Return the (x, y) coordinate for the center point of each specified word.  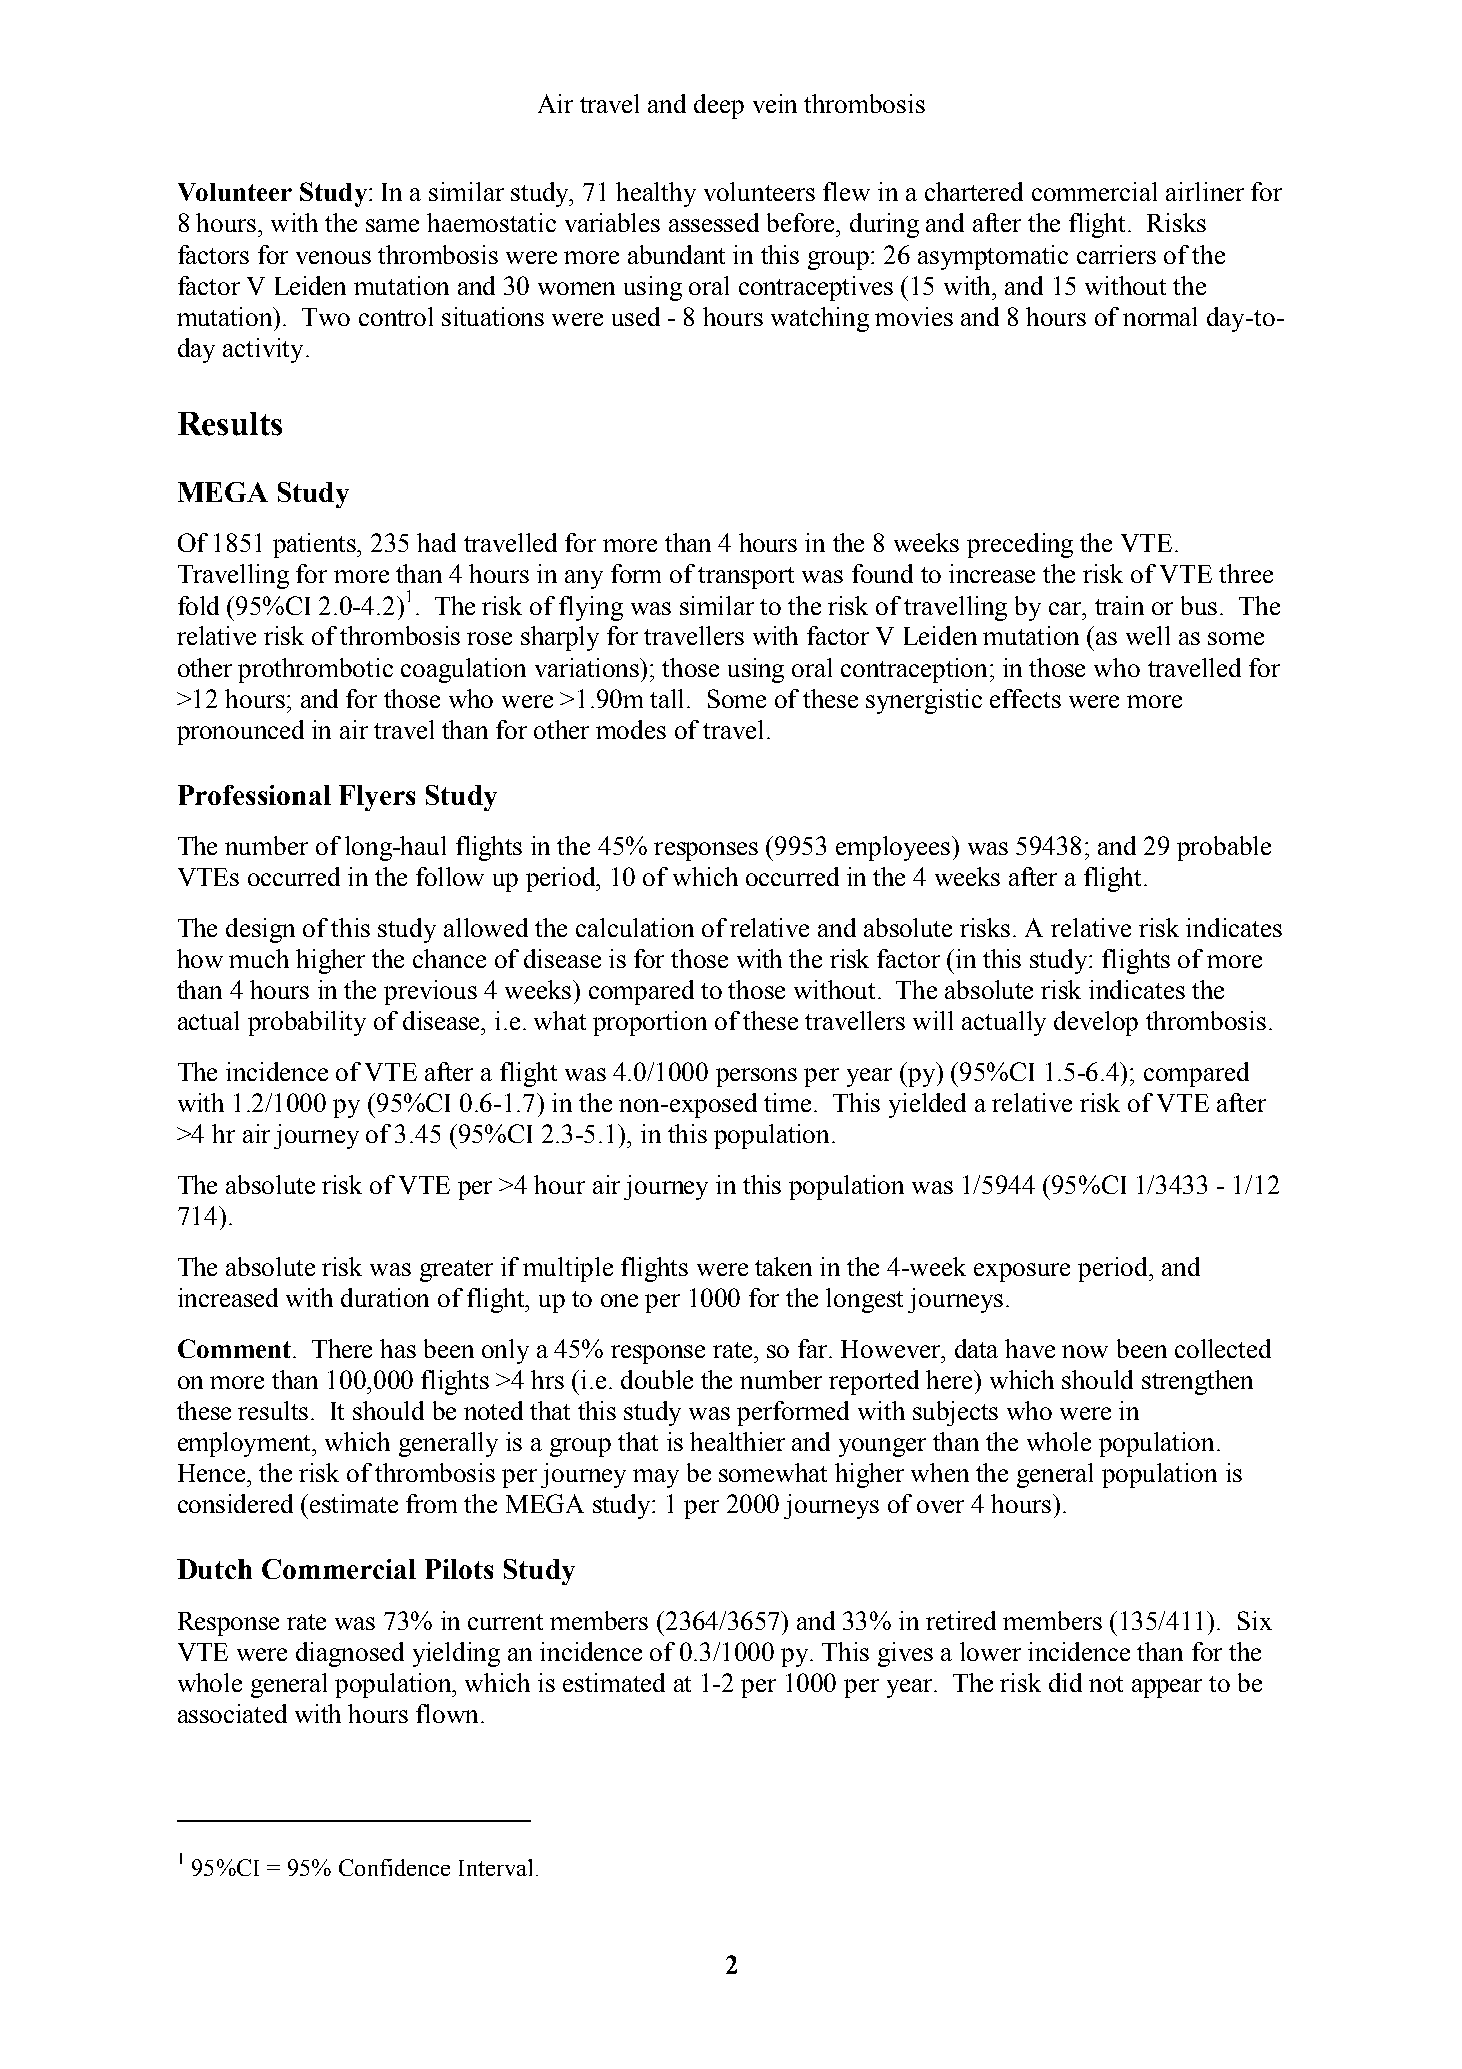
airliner (1205, 191)
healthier (737, 1441)
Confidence (394, 1867)
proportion (650, 1023)
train (1119, 605)
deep (719, 106)
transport (746, 578)
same (392, 225)
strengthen (1197, 1382)
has (398, 1348)
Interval (495, 1867)
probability (307, 1023)
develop (1096, 1023)
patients (316, 545)
